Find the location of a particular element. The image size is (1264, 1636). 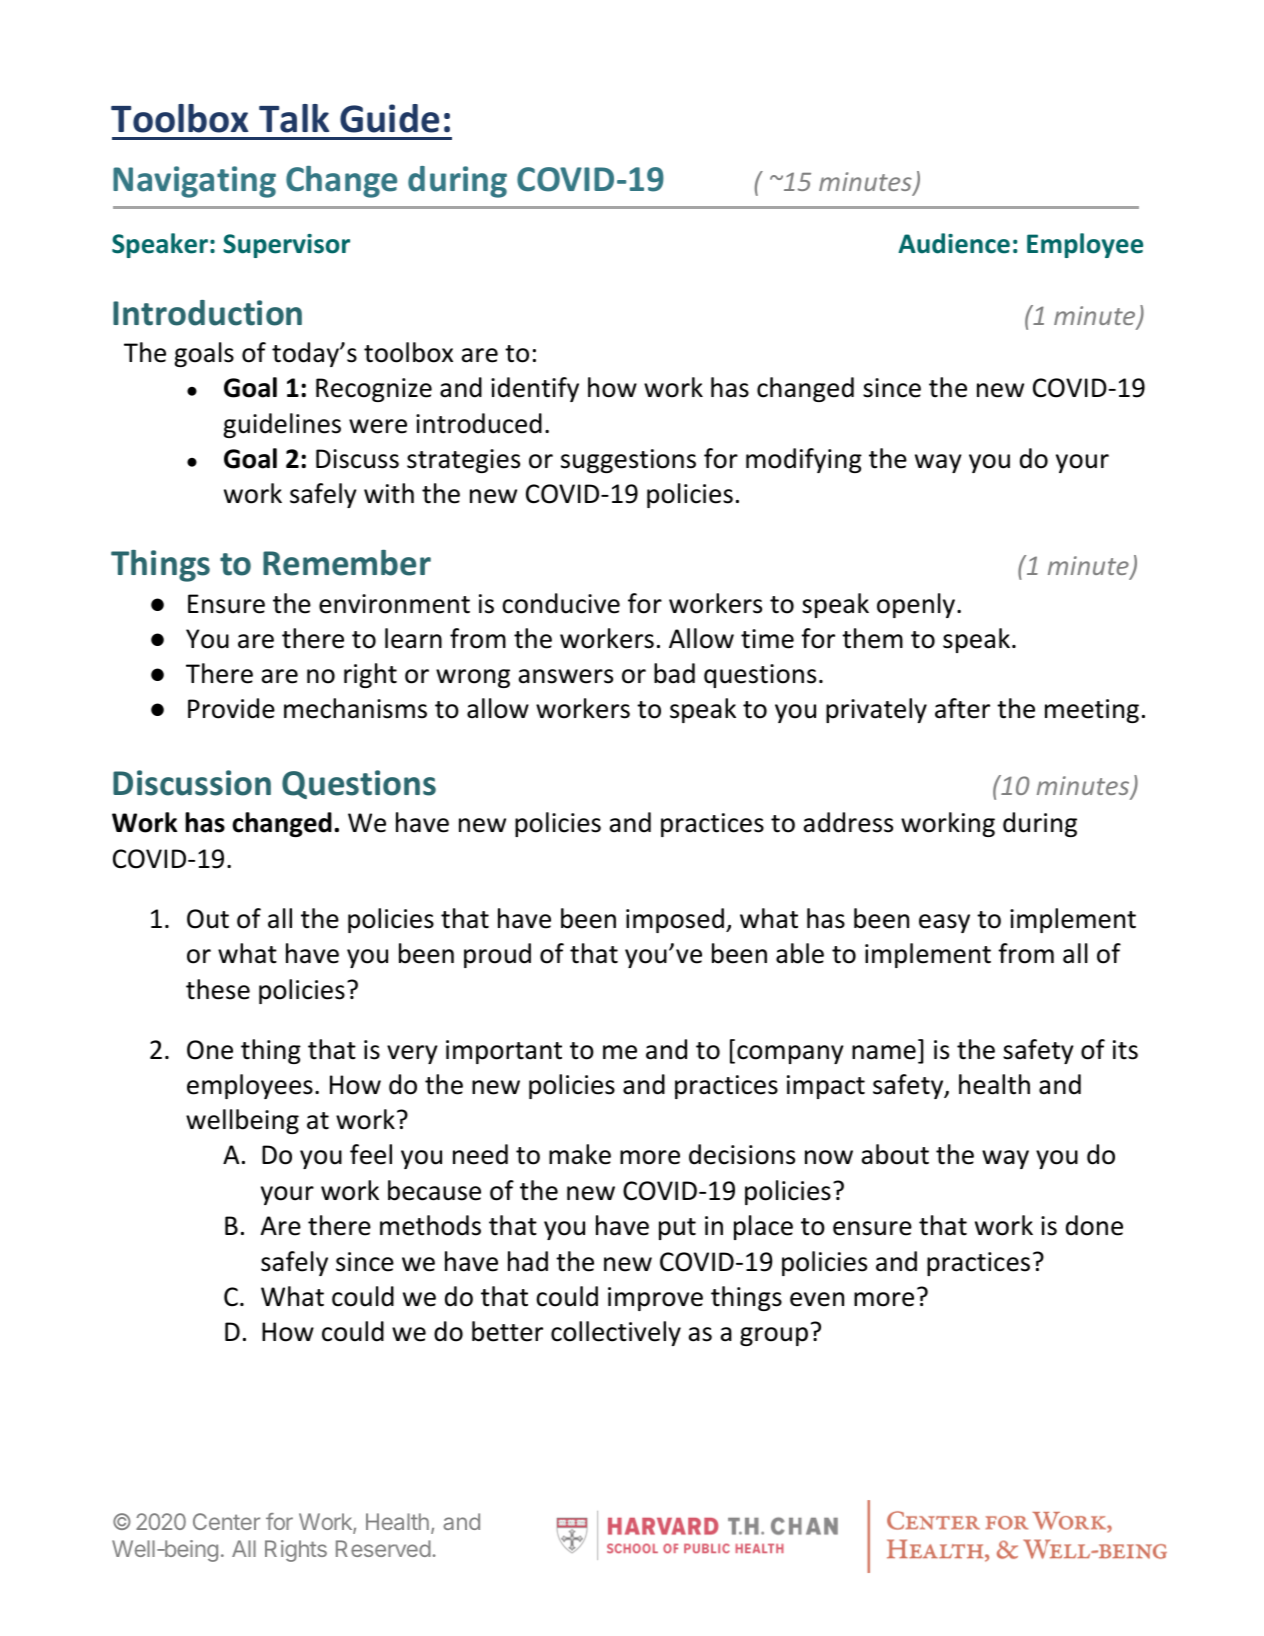

group is located at coordinates (774, 1336).
